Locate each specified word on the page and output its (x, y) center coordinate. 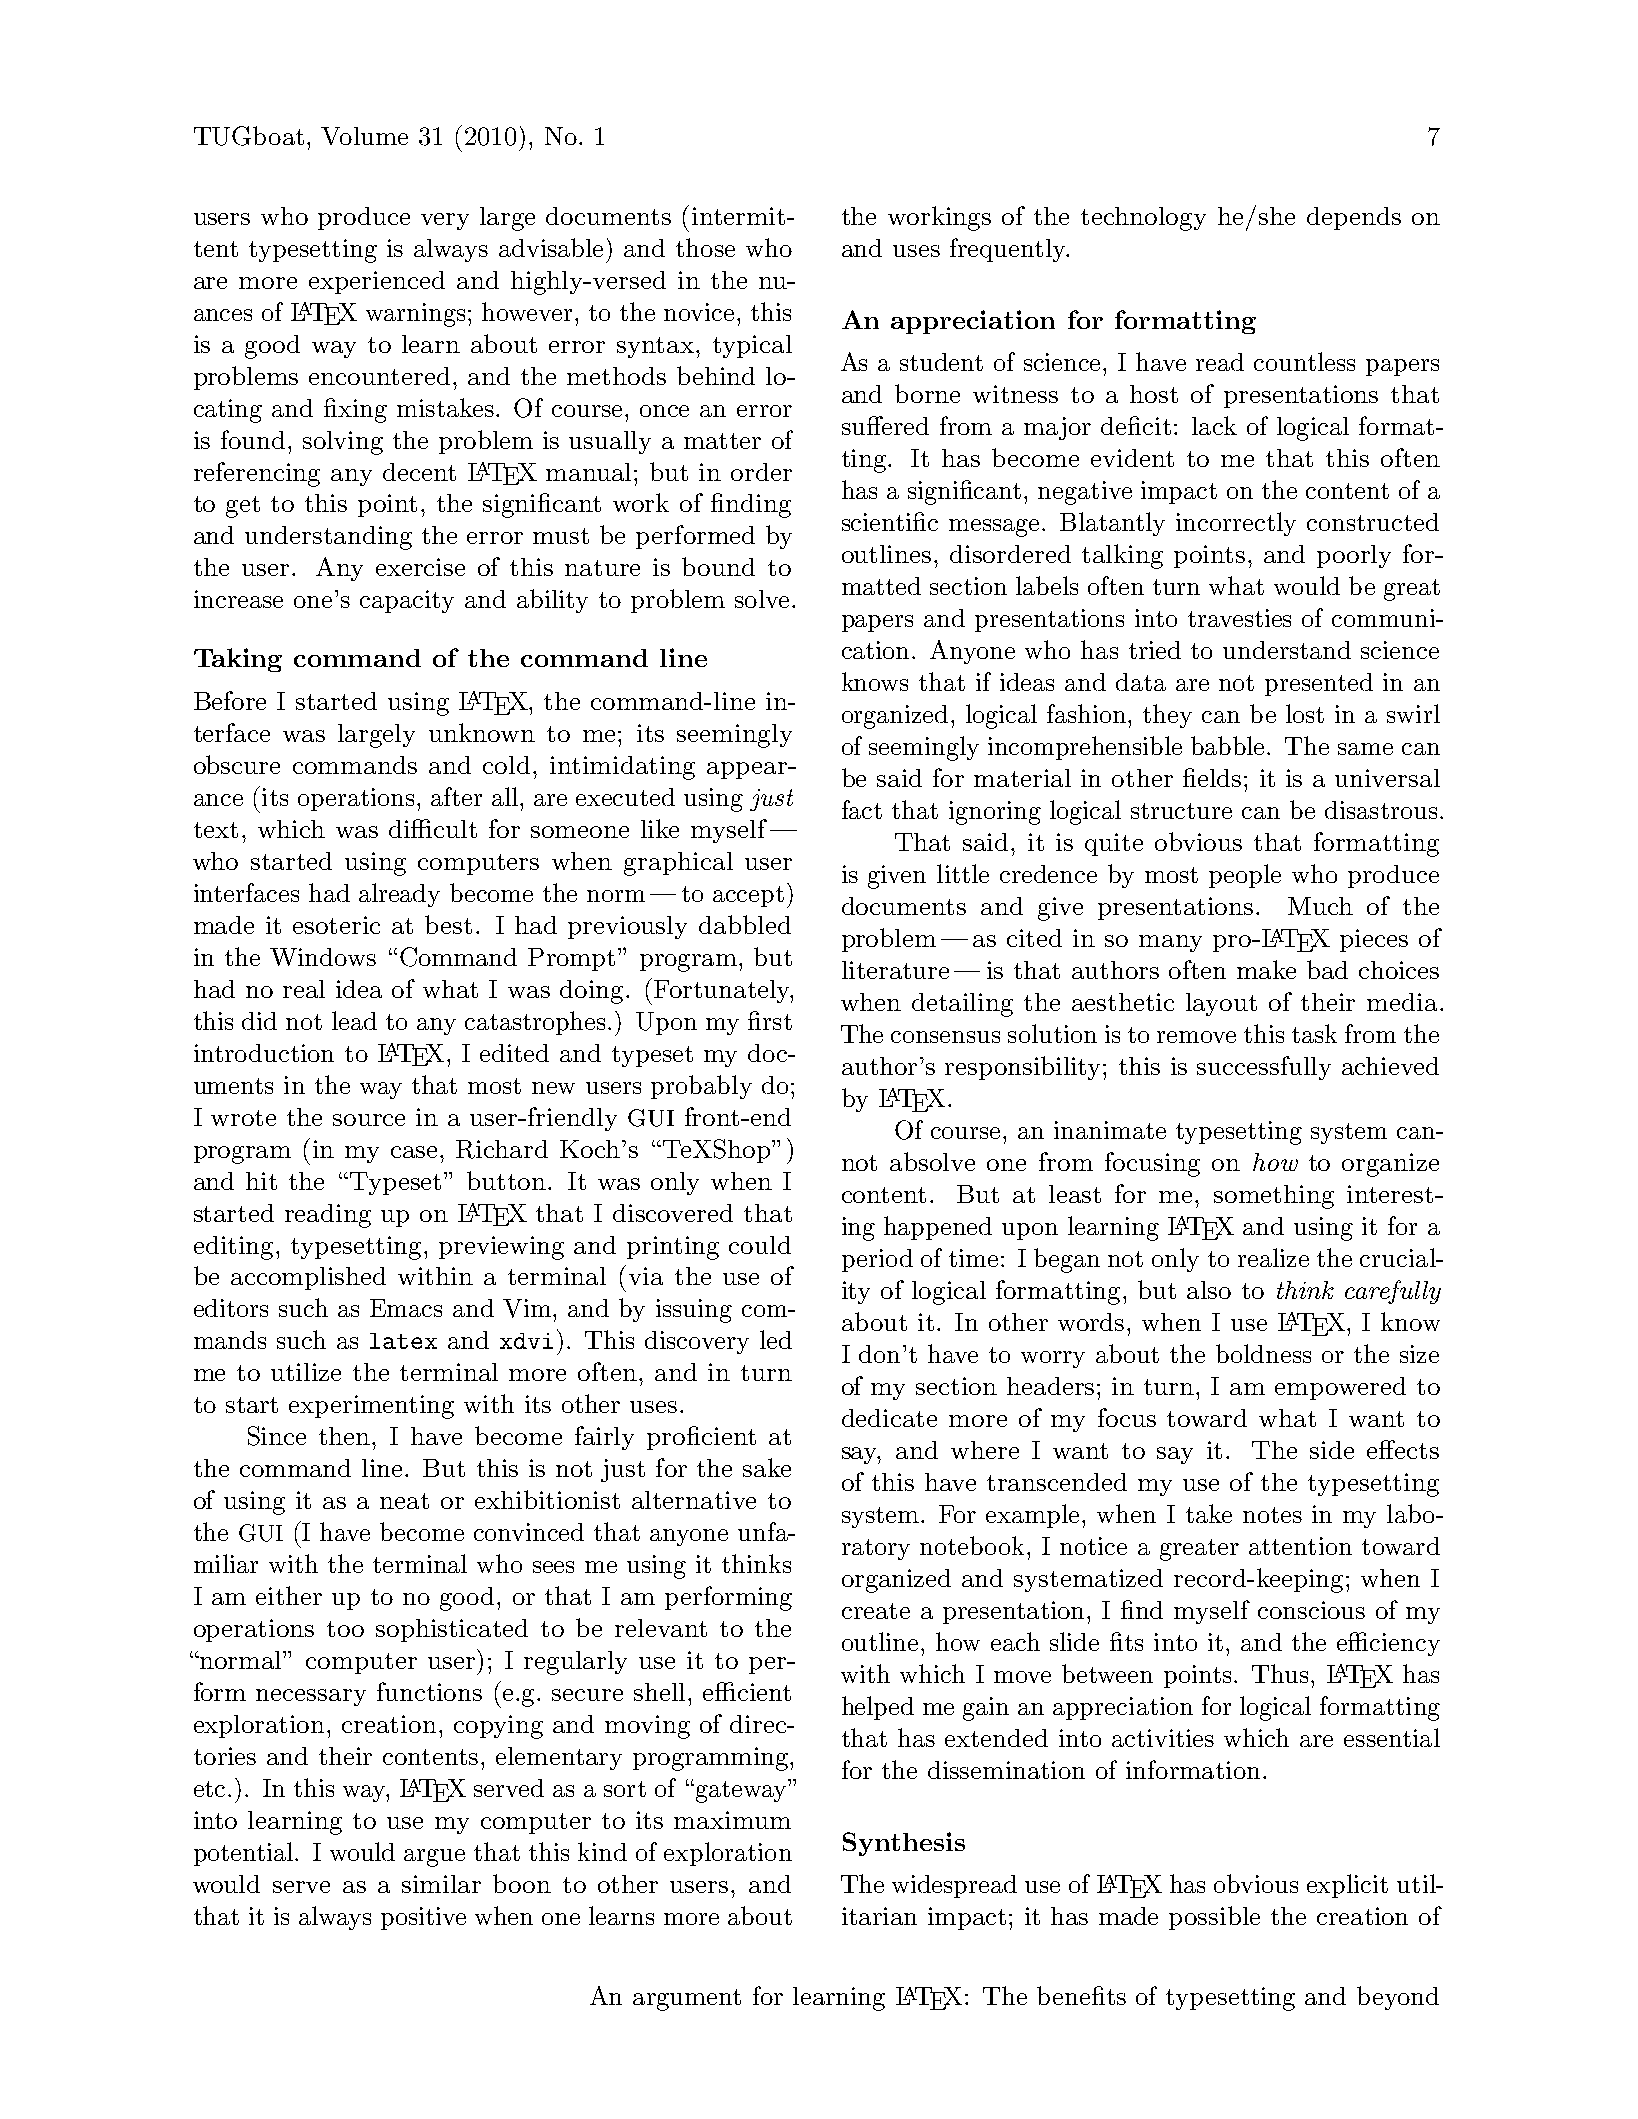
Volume (364, 136)
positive (423, 1918)
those (705, 247)
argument (687, 2000)
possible (1214, 1918)
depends (1354, 218)
